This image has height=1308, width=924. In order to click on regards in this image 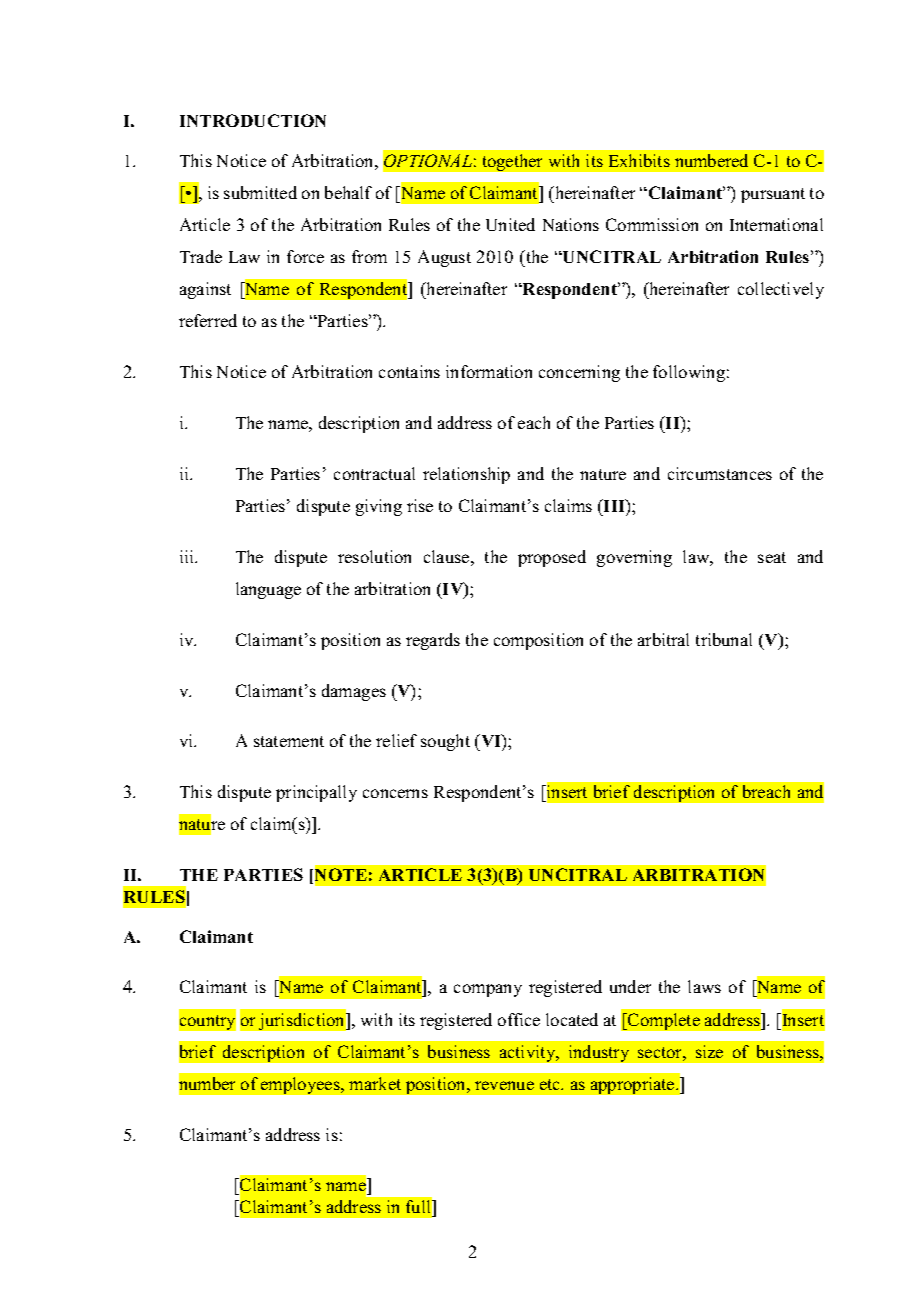, I will do `click(433, 641)`.
